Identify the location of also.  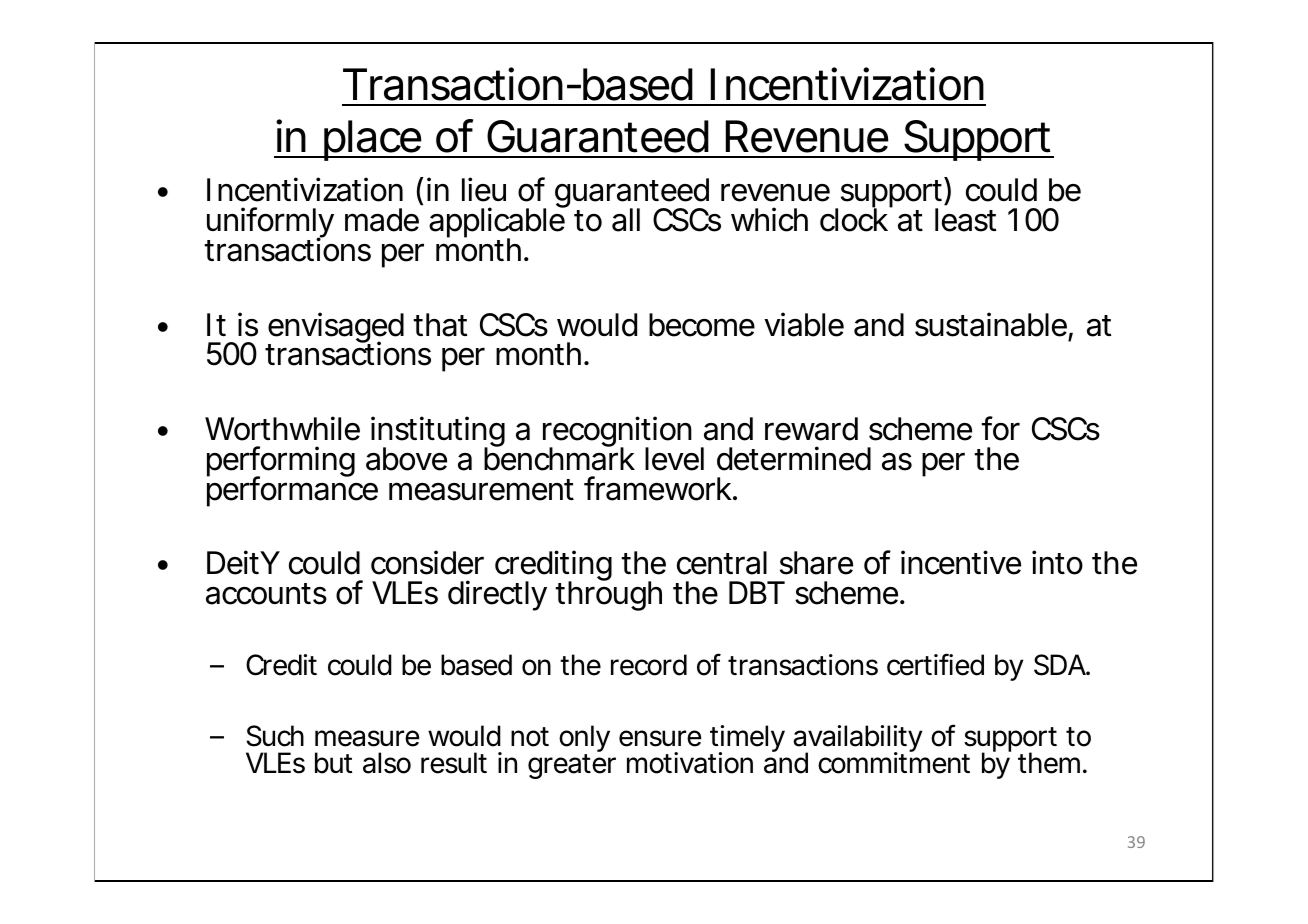
(387, 763).
